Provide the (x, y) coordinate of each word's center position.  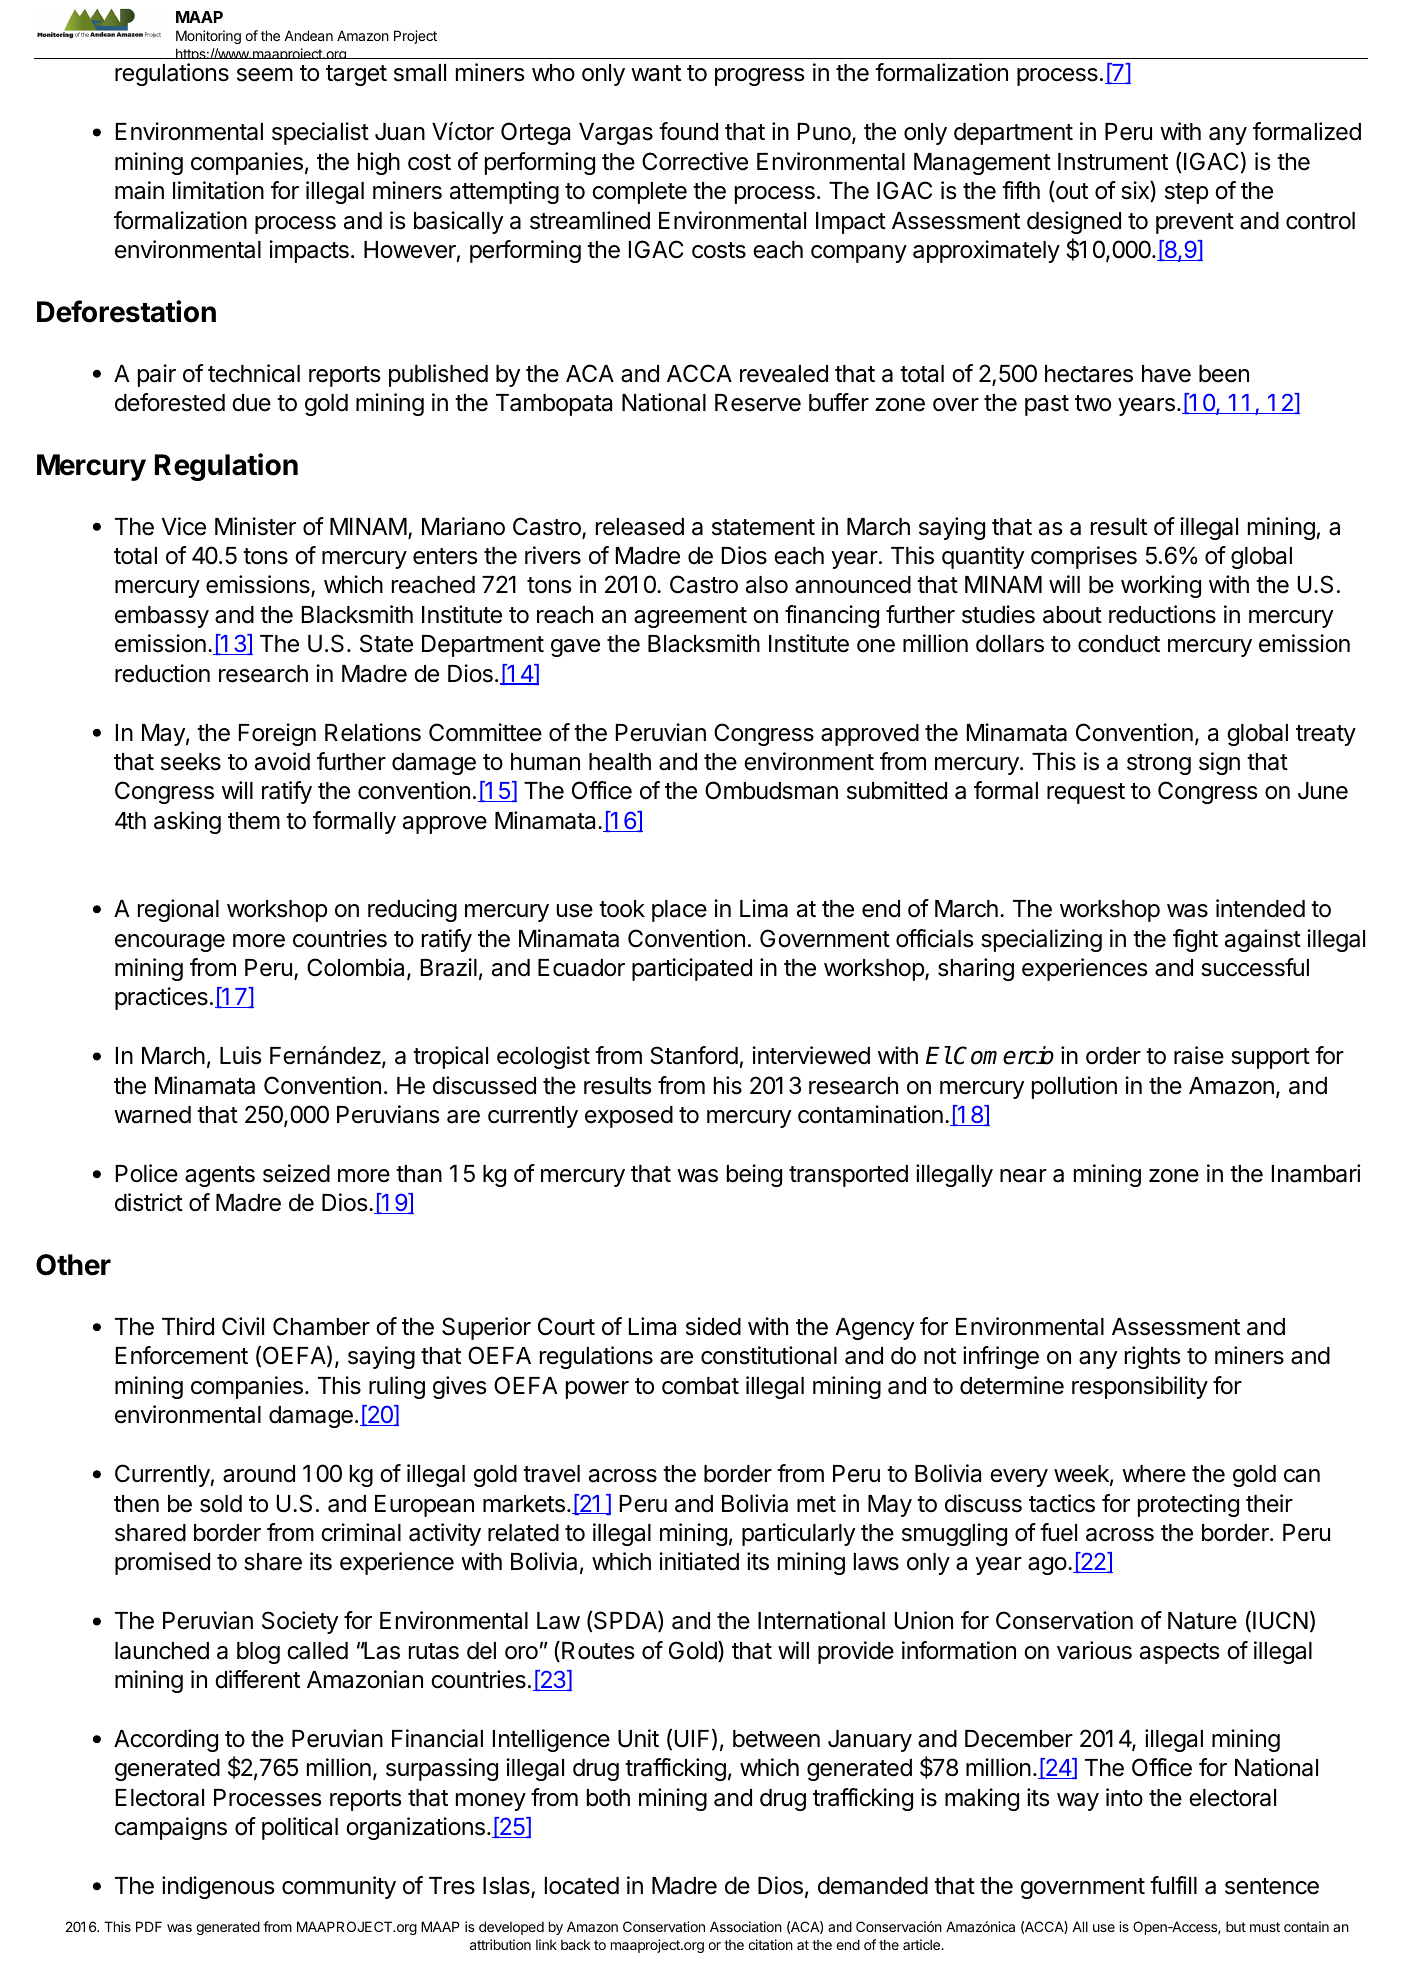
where (1154, 1474)
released (640, 527)
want (656, 73)
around (259, 1474)
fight (1195, 940)
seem (265, 75)
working (1161, 586)
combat (700, 1386)
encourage (170, 943)
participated (692, 969)
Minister (255, 526)
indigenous (218, 1887)
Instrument (1113, 162)
